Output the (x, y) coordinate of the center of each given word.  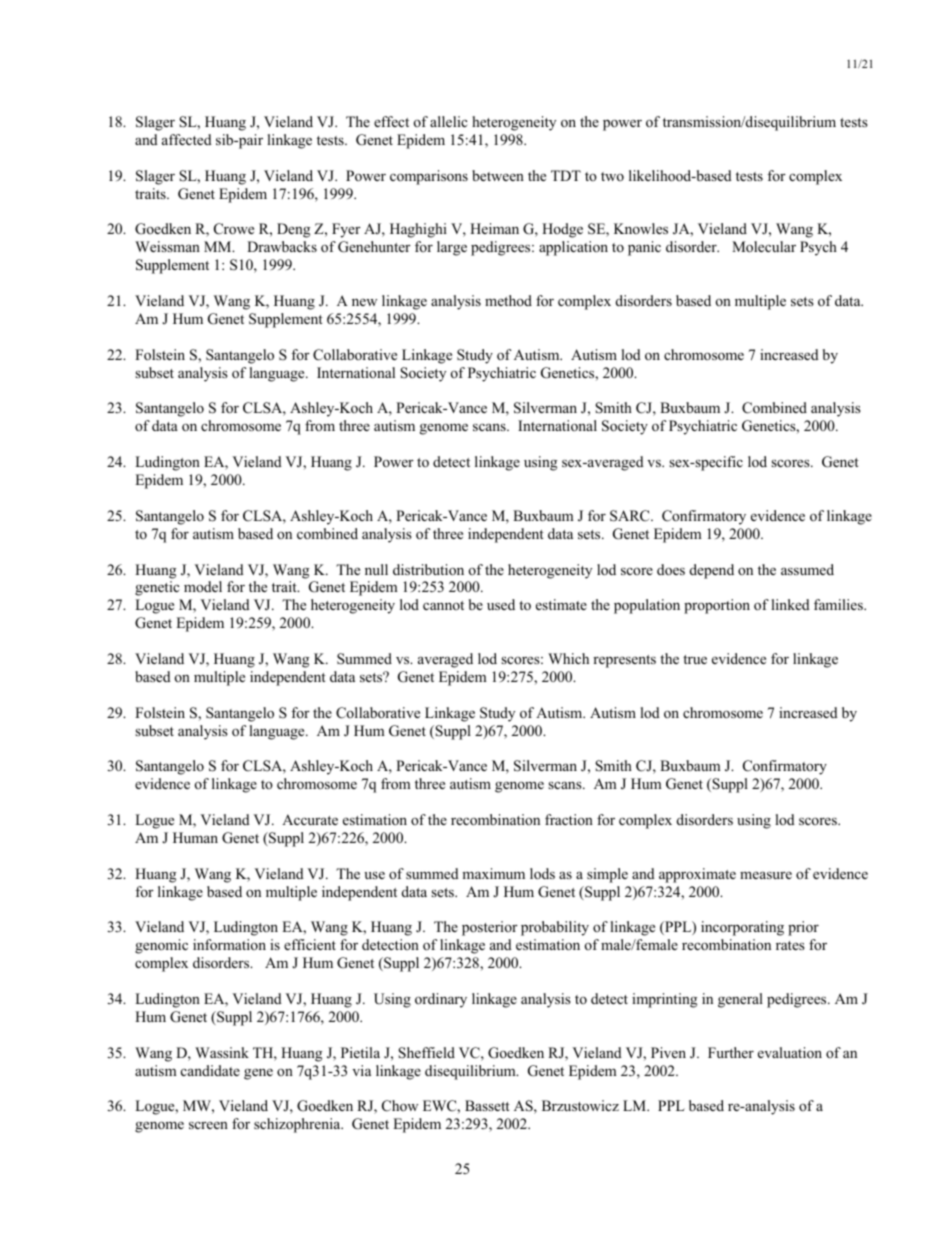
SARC (631, 516)
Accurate (310, 819)
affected (187, 139)
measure (766, 875)
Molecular (764, 246)
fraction (569, 819)
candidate (210, 1070)
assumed (807, 569)
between (498, 175)
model (203, 586)
